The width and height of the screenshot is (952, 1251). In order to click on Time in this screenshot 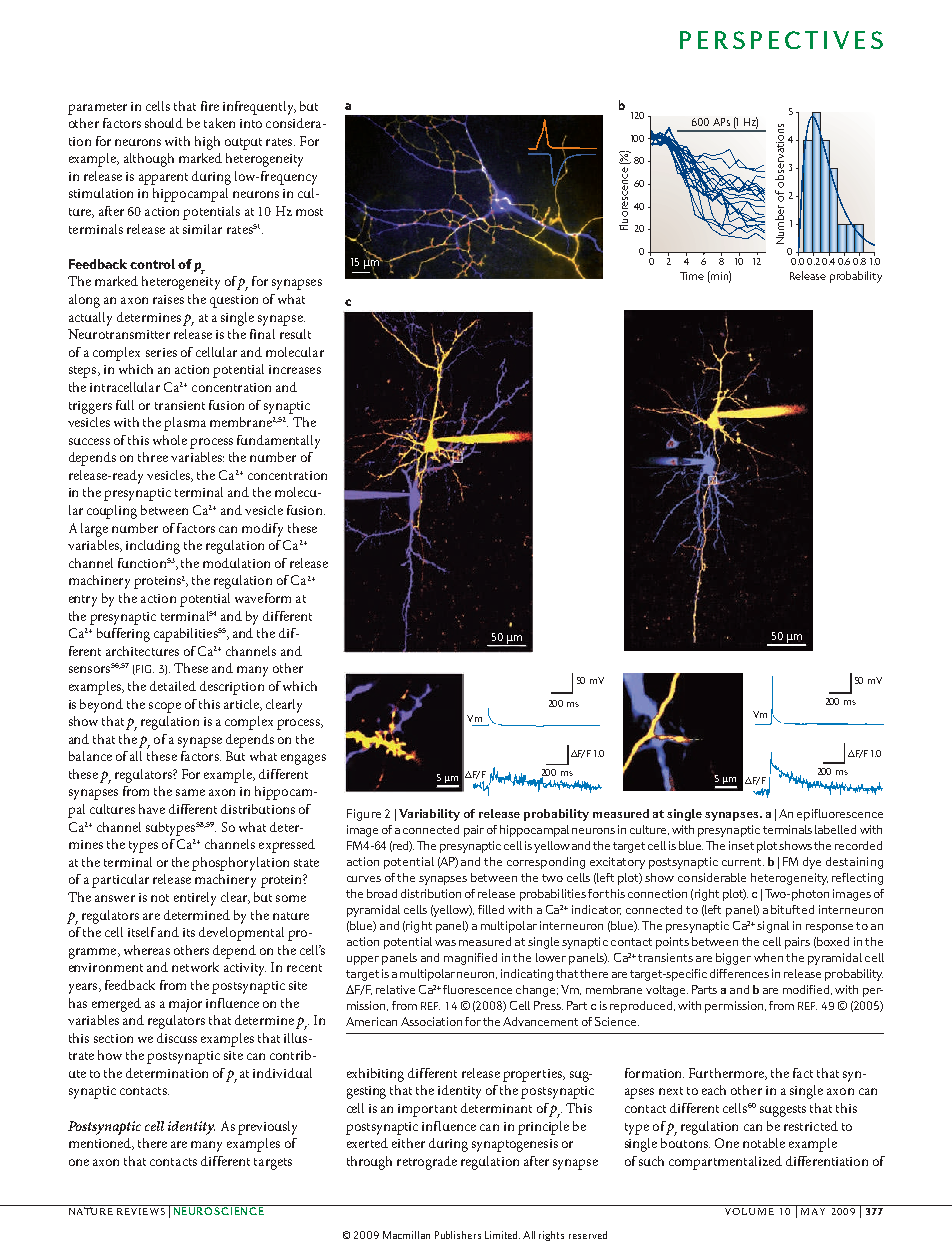, I will do `click(692, 276)`.
